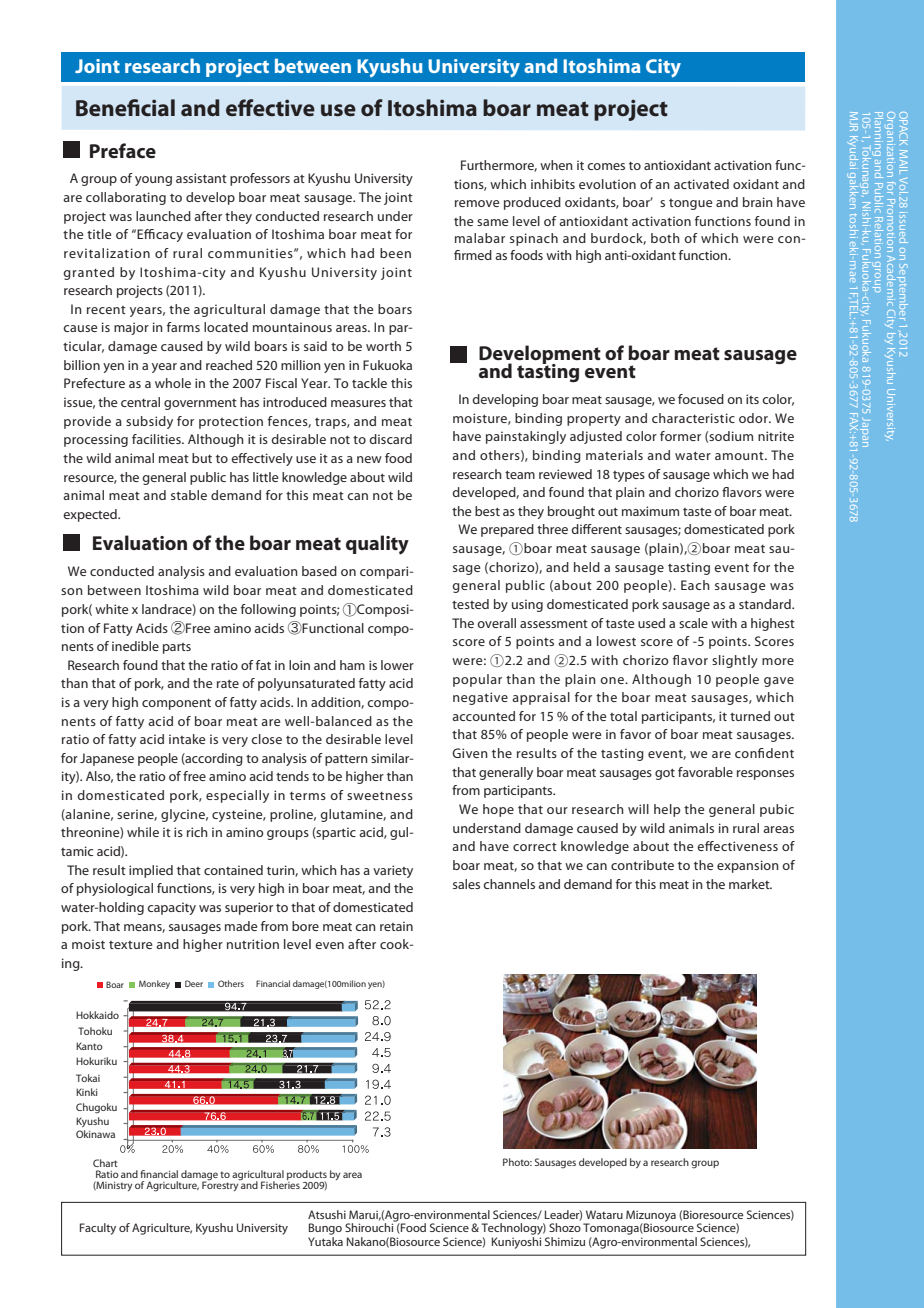 This screenshot has height=1308, width=924. I want to click on discard, so click(390, 439).
